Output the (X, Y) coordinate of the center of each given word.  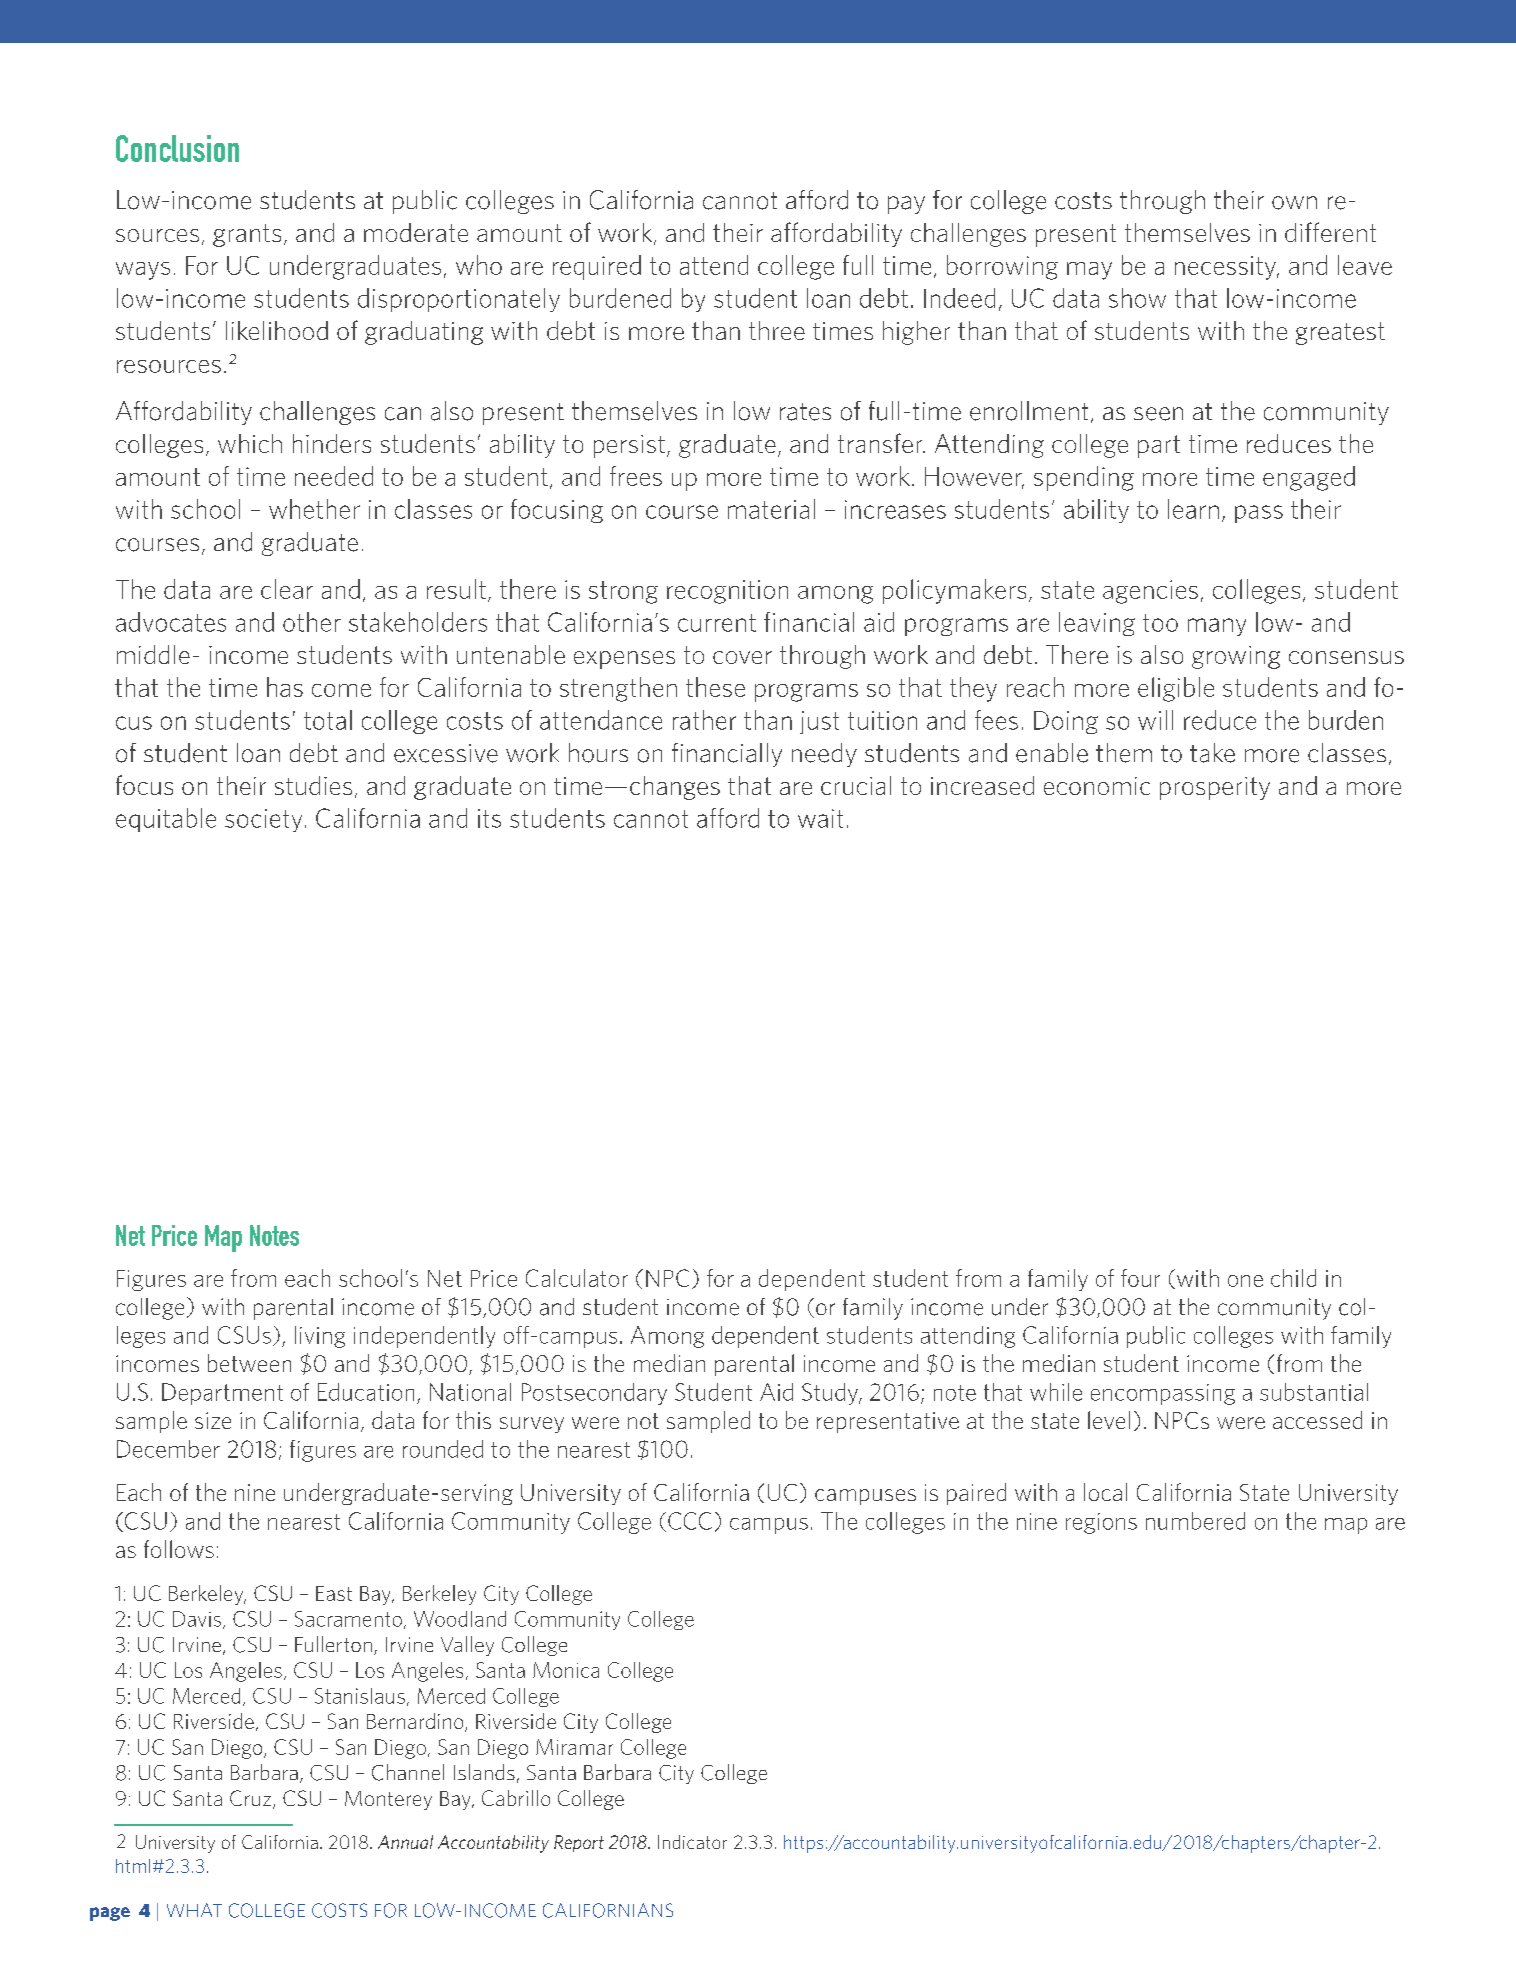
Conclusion (177, 148)
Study (831, 1394)
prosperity (1215, 788)
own (1294, 203)
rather (704, 720)
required (597, 267)
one (1245, 1281)
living (320, 1337)
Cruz (252, 1799)
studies (313, 785)
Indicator (692, 1842)
